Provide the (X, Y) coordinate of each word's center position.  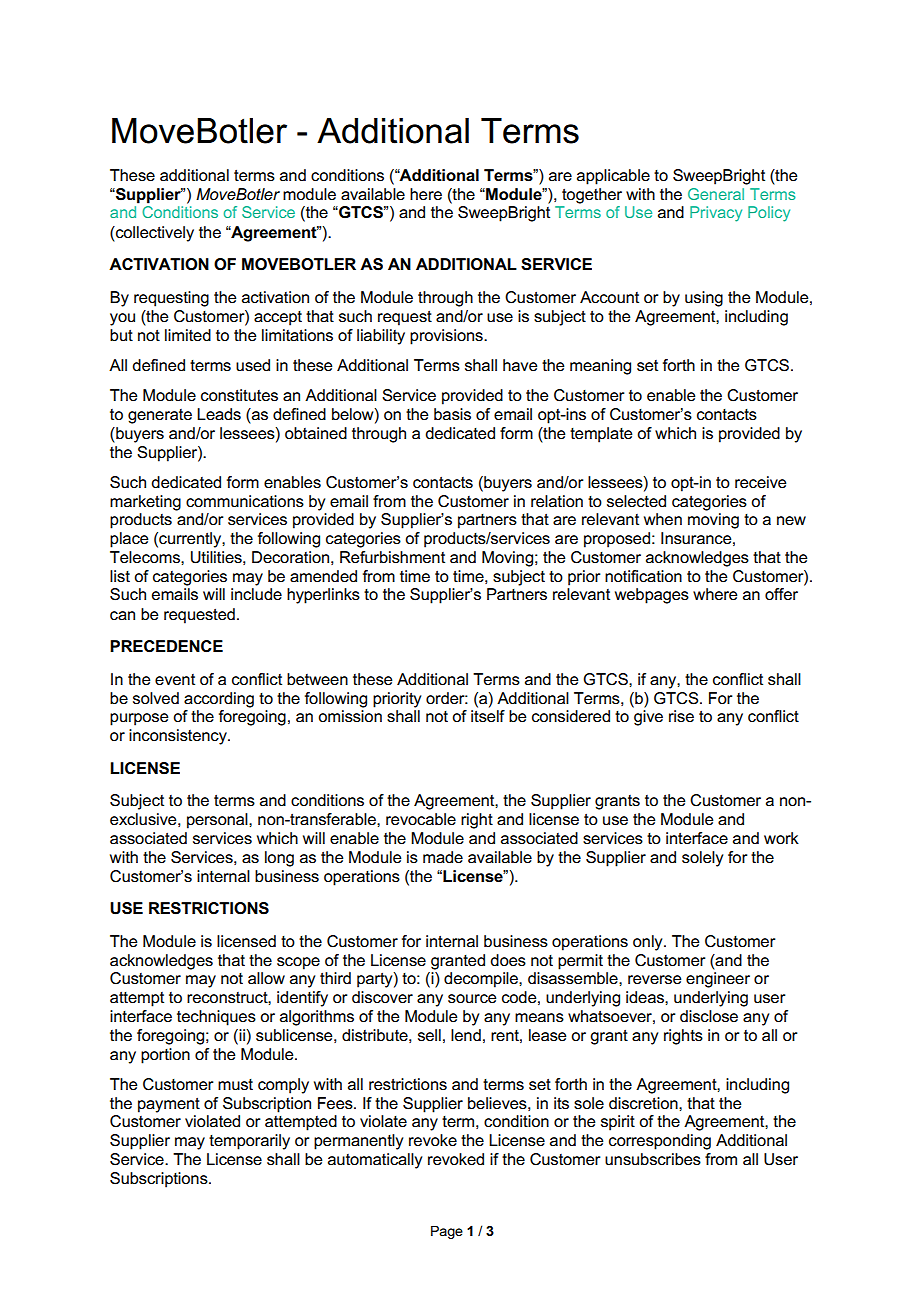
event (175, 679)
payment (169, 1105)
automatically (375, 1161)
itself (488, 716)
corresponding (660, 1142)
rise (681, 716)
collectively (154, 234)
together (592, 196)
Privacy (716, 214)
